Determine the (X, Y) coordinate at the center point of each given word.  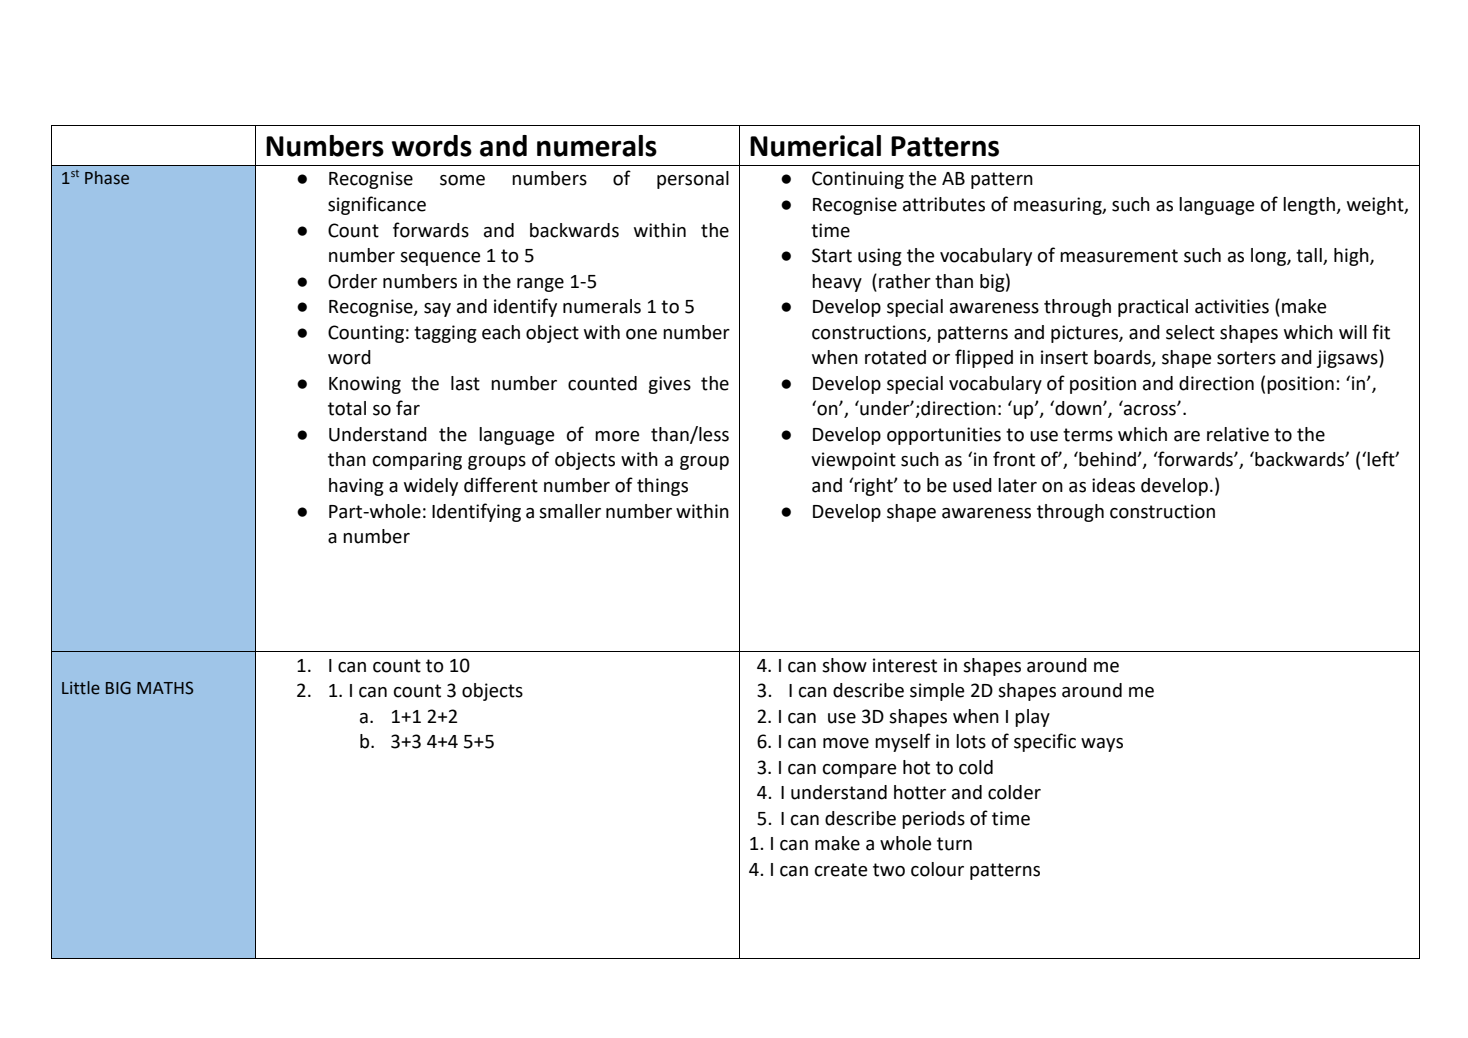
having (356, 487)
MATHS (165, 688)
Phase (107, 178)
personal (693, 180)
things (662, 487)
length (1310, 206)
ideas (1113, 485)
